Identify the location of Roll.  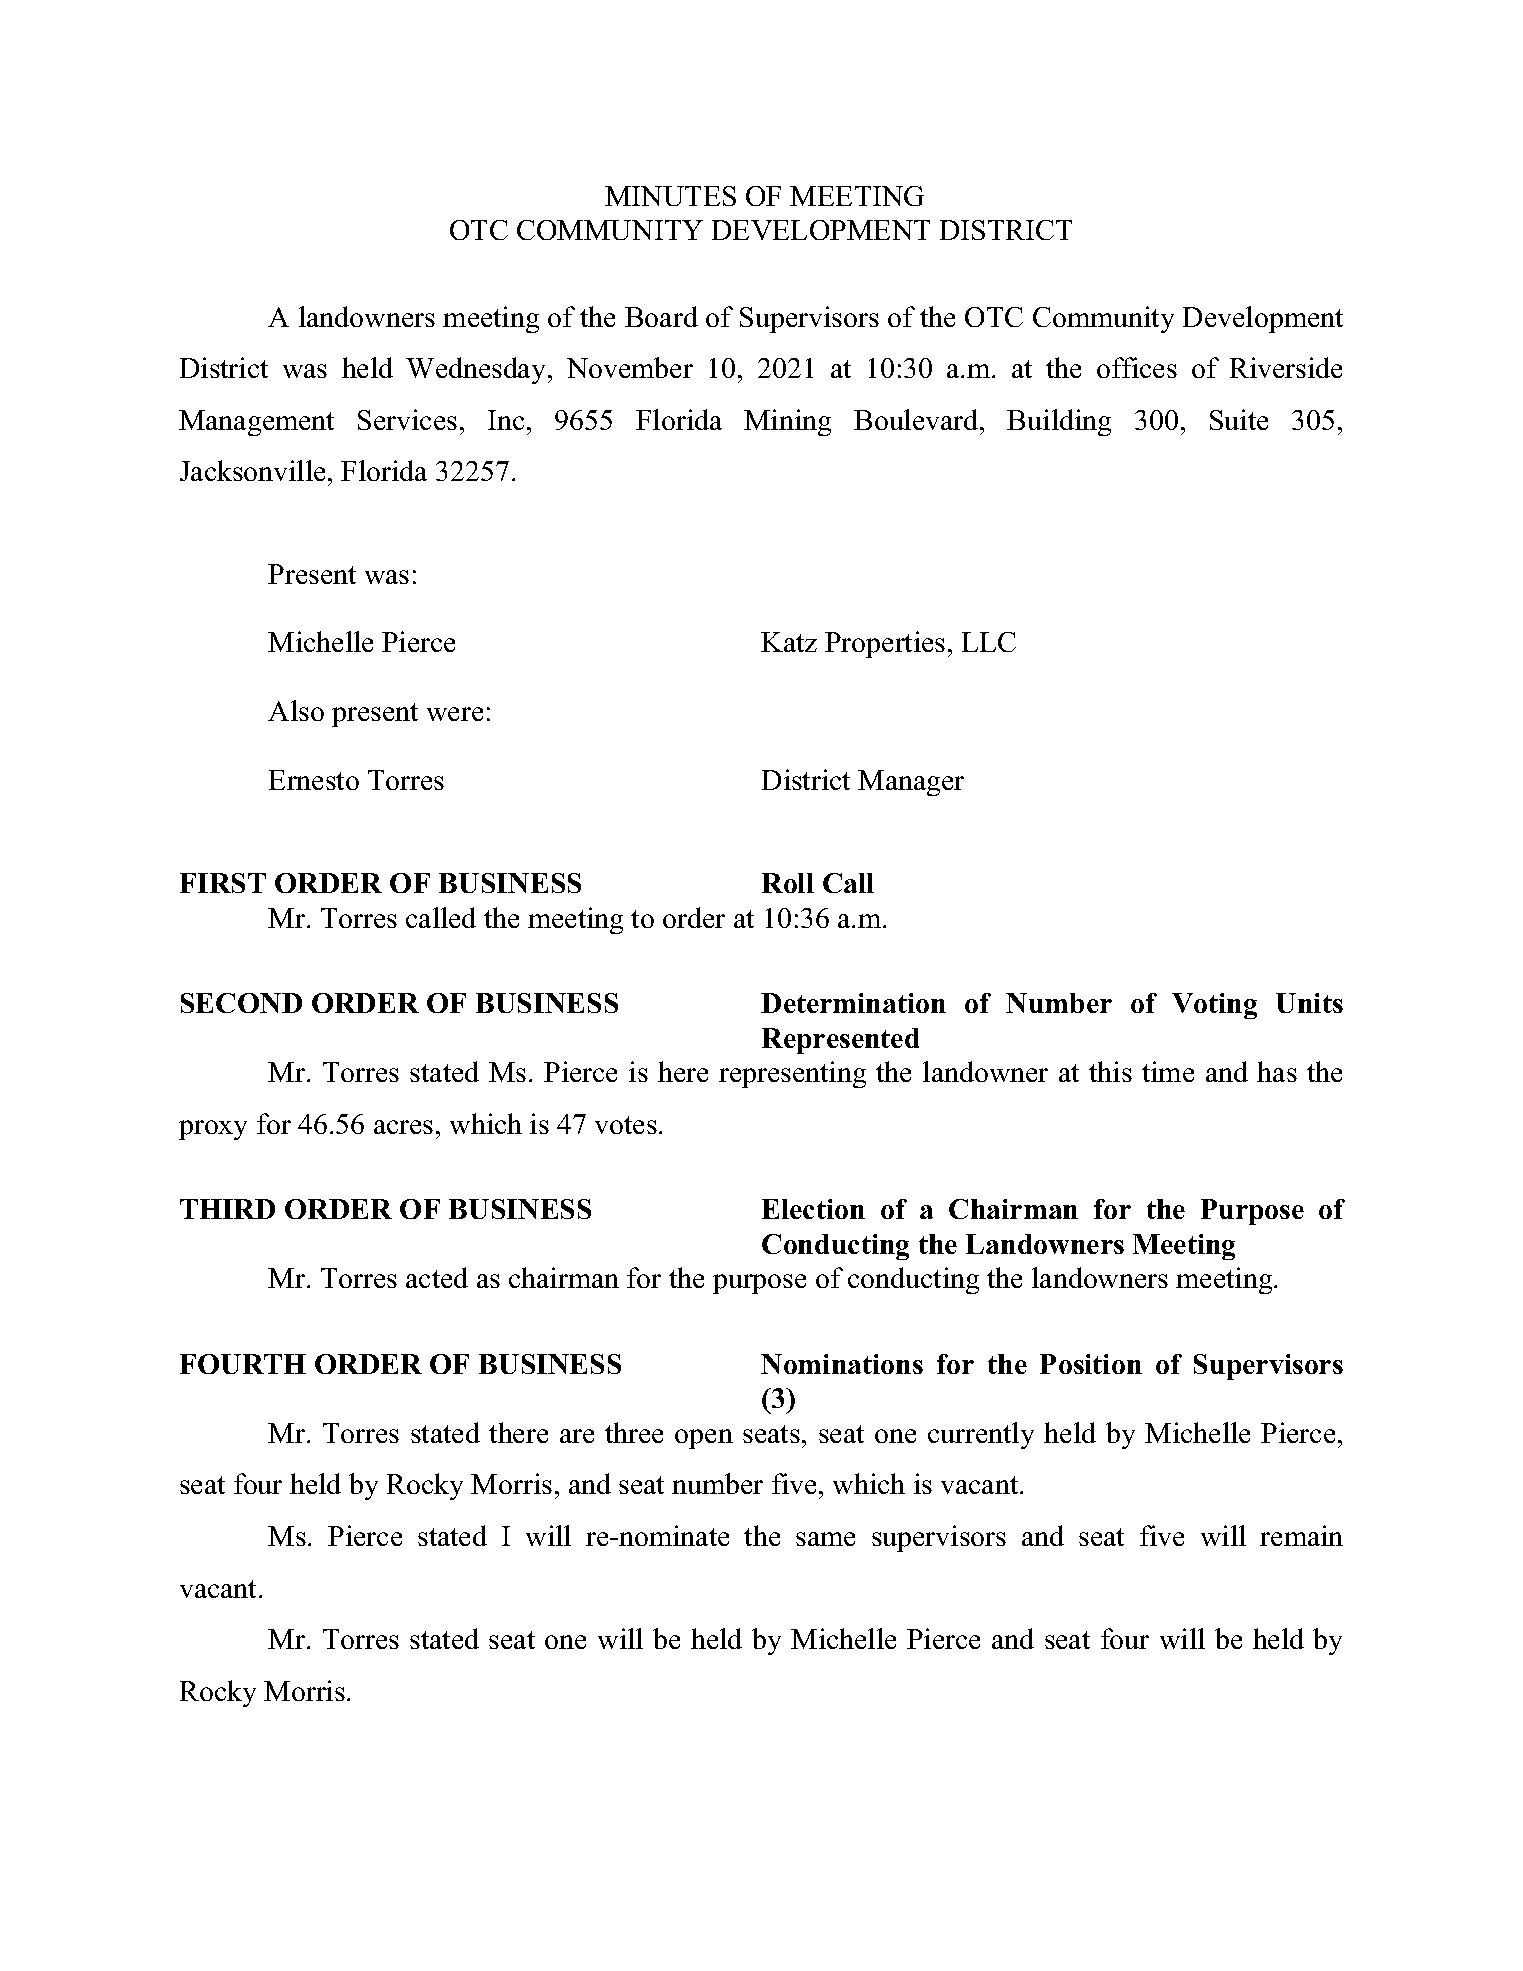
(788, 883).
